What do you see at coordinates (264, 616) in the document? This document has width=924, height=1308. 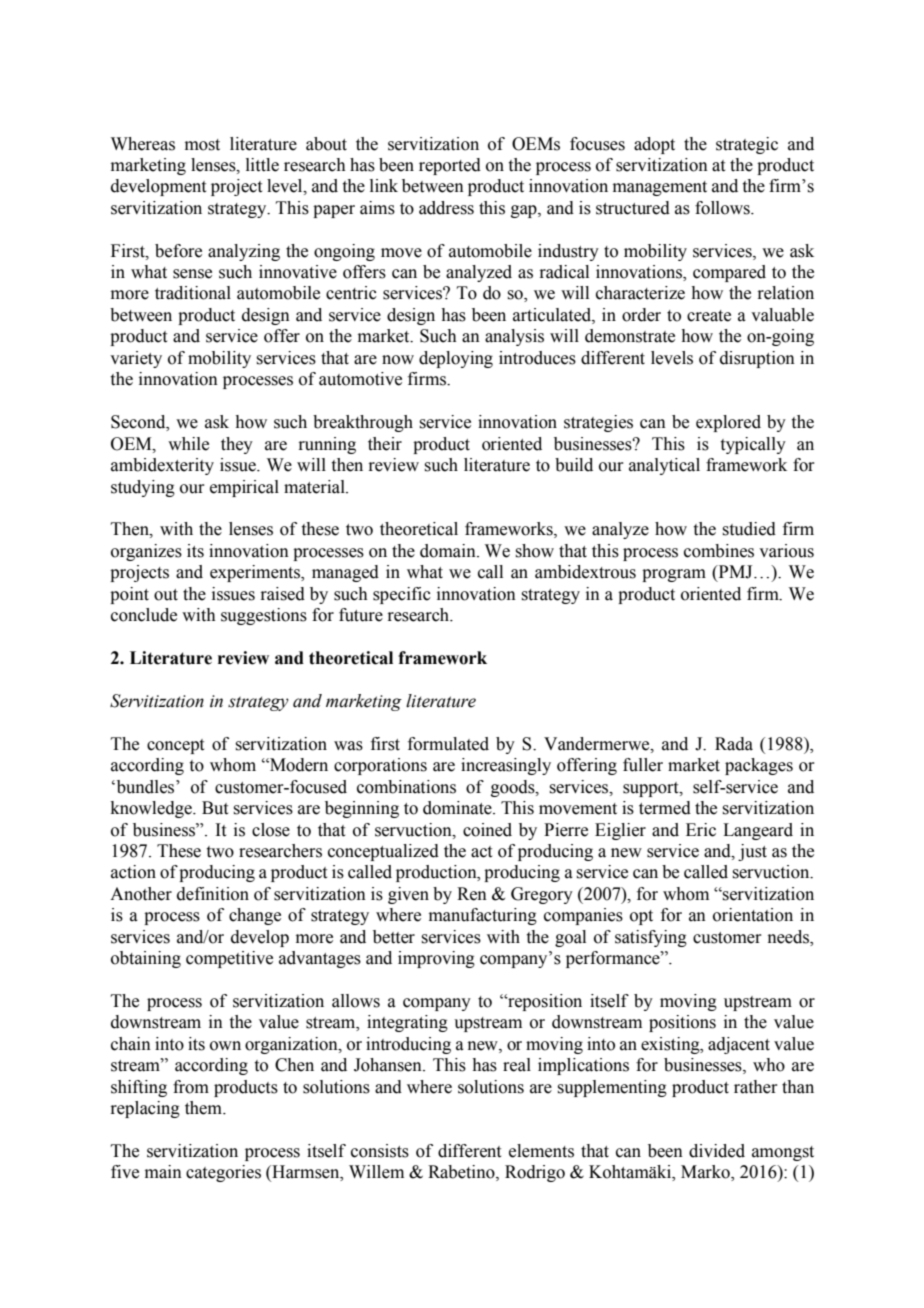 I see `suggestions` at bounding box center [264, 616].
